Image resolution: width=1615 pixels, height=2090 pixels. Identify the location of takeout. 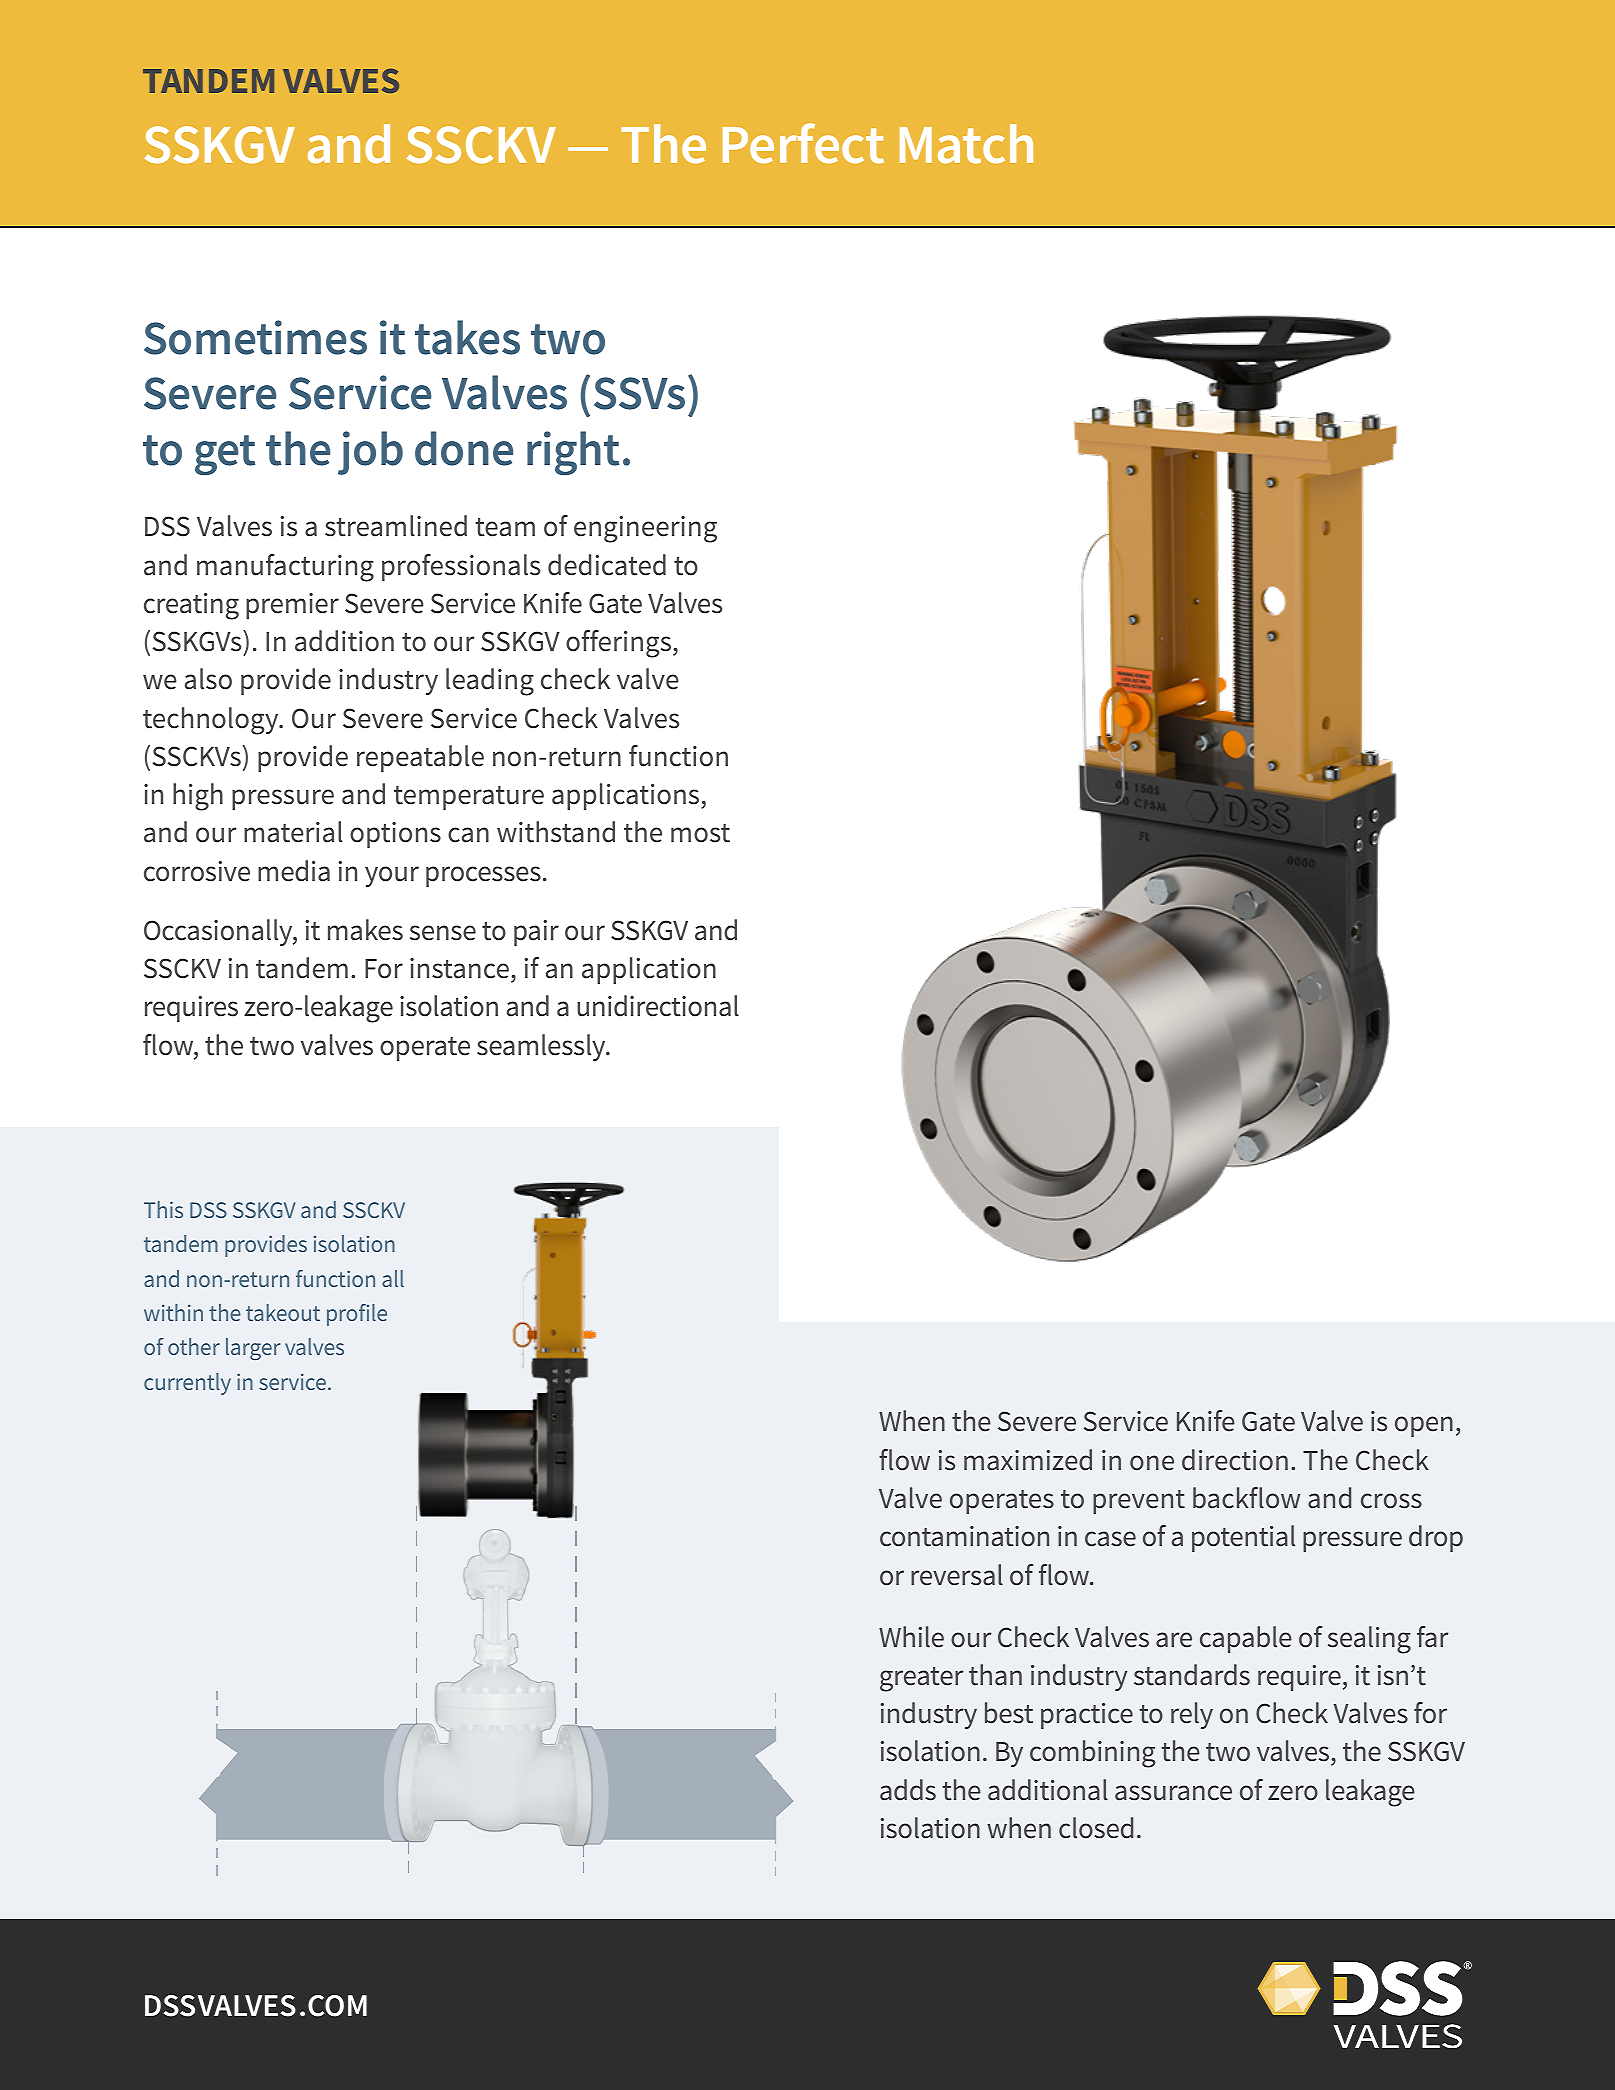
(283, 1312).
